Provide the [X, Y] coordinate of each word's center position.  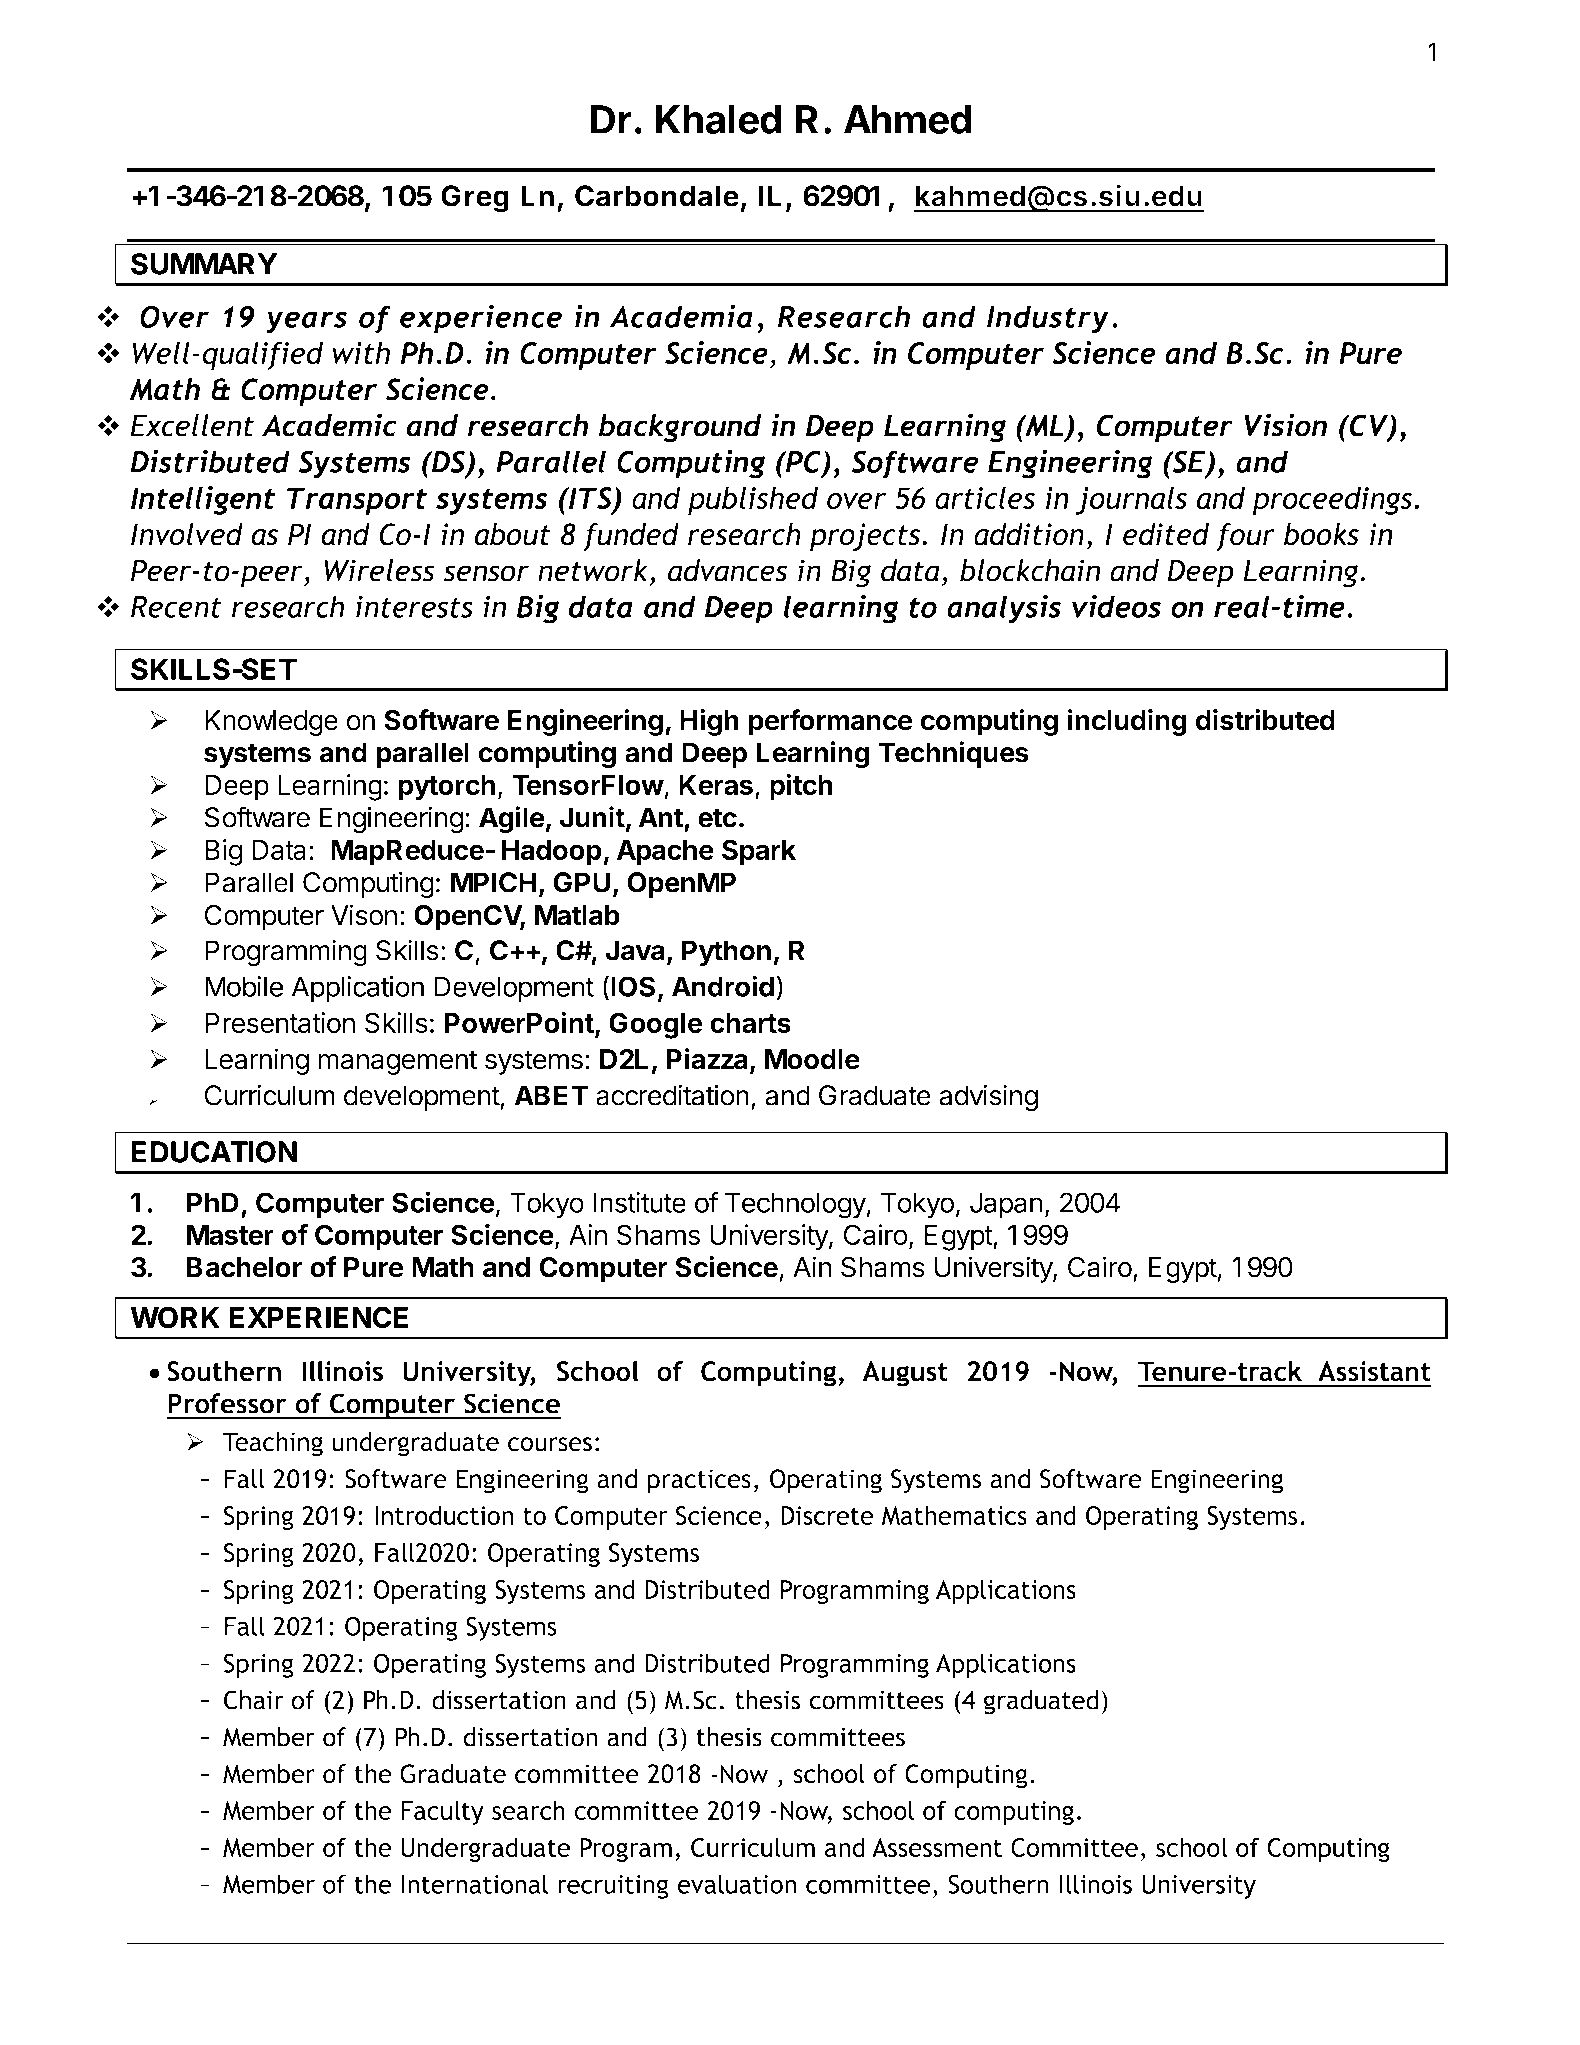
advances [727, 570]
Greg [475, 199]
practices [699, 1481]
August [905, 1374]
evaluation [736, 1884]
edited [1166, 534]
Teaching [273, 1444]
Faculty [442, 1812]
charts [750, 1023]
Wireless [379, 570]
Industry [1048, 319]
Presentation [280, 1022]
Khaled [718, 119]
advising [988, 1098]
